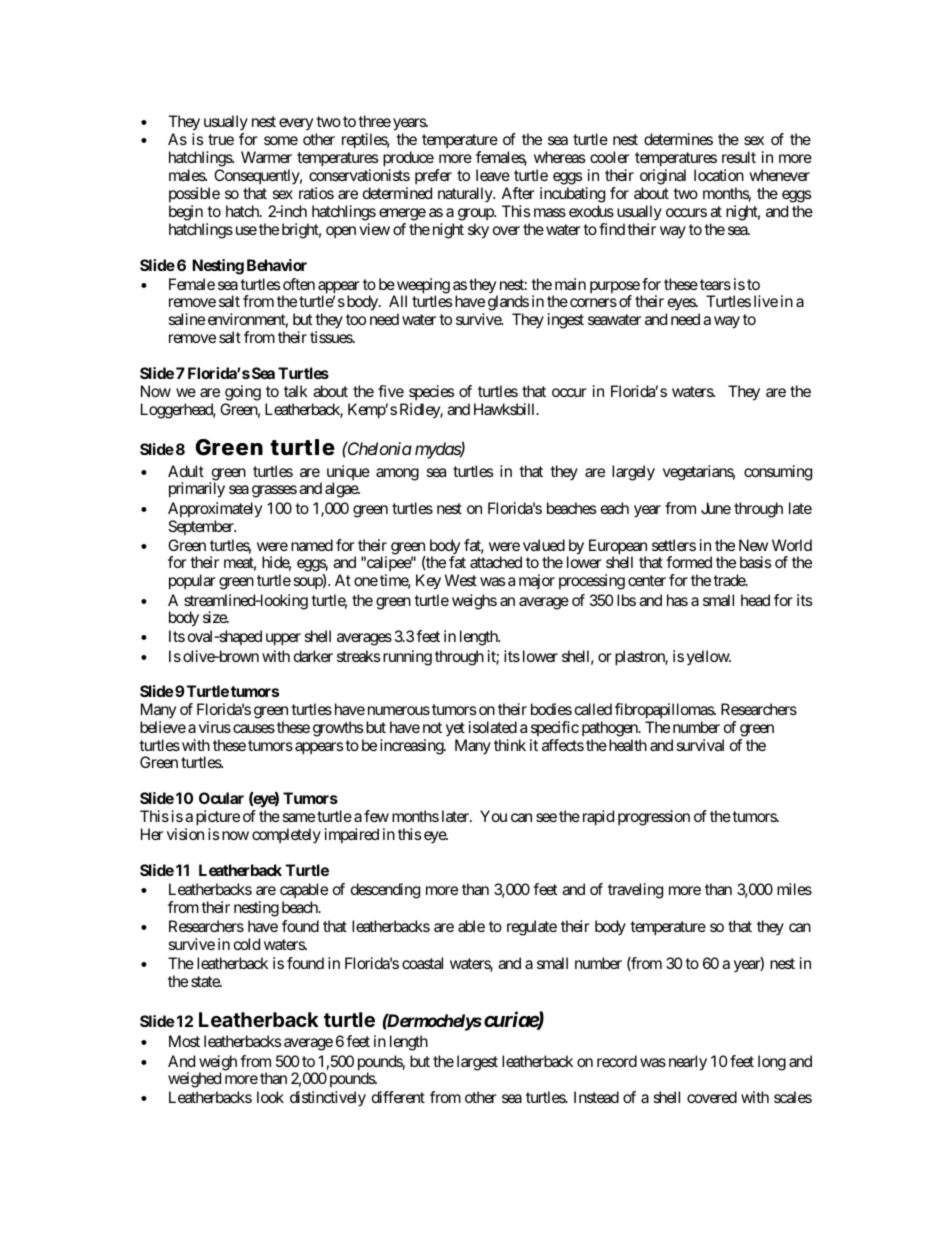  I want to click on distinctively, so click(328, 1099).
